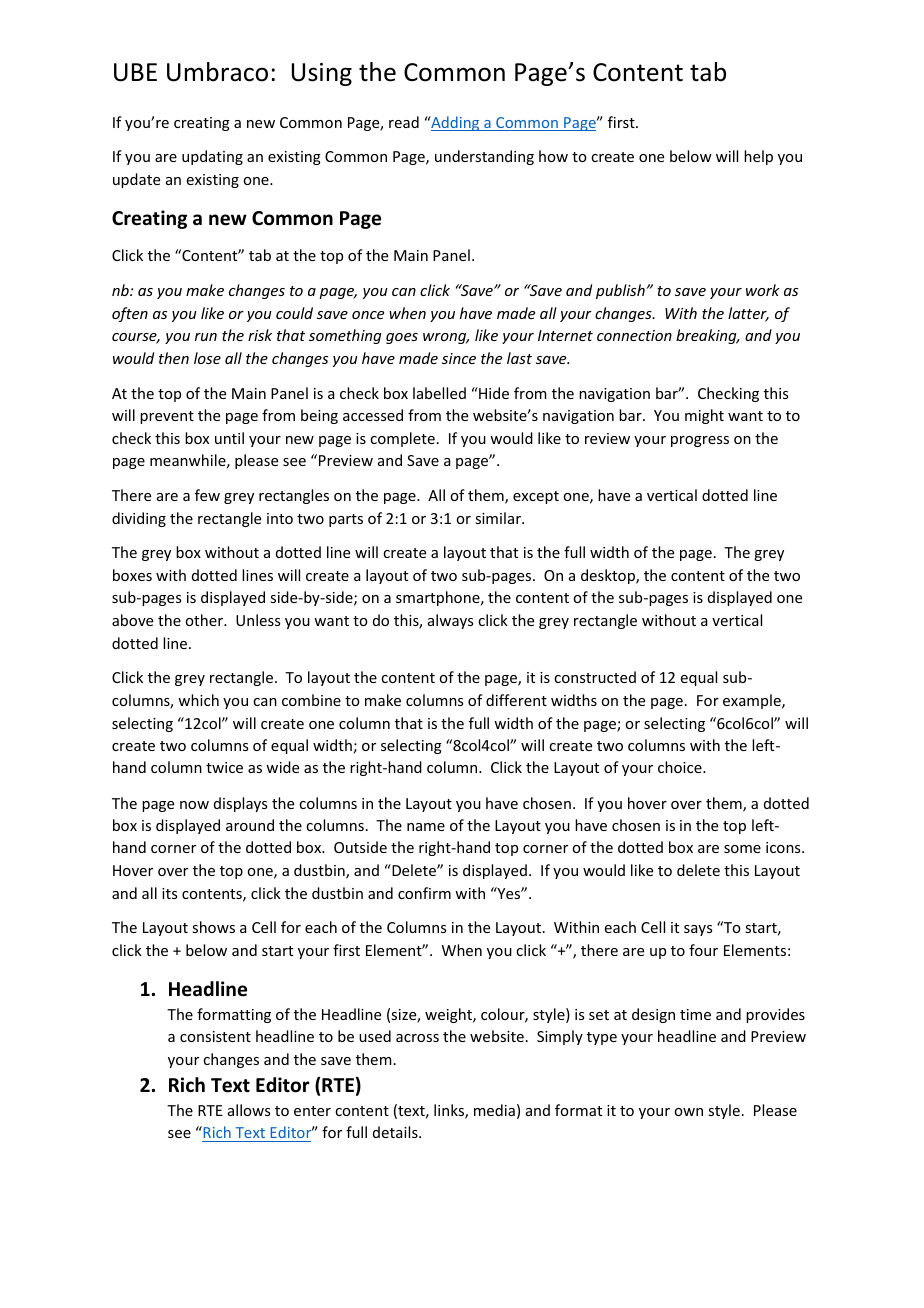 The image size is (924, 1308). I want to click on around, so click(250, 825).
